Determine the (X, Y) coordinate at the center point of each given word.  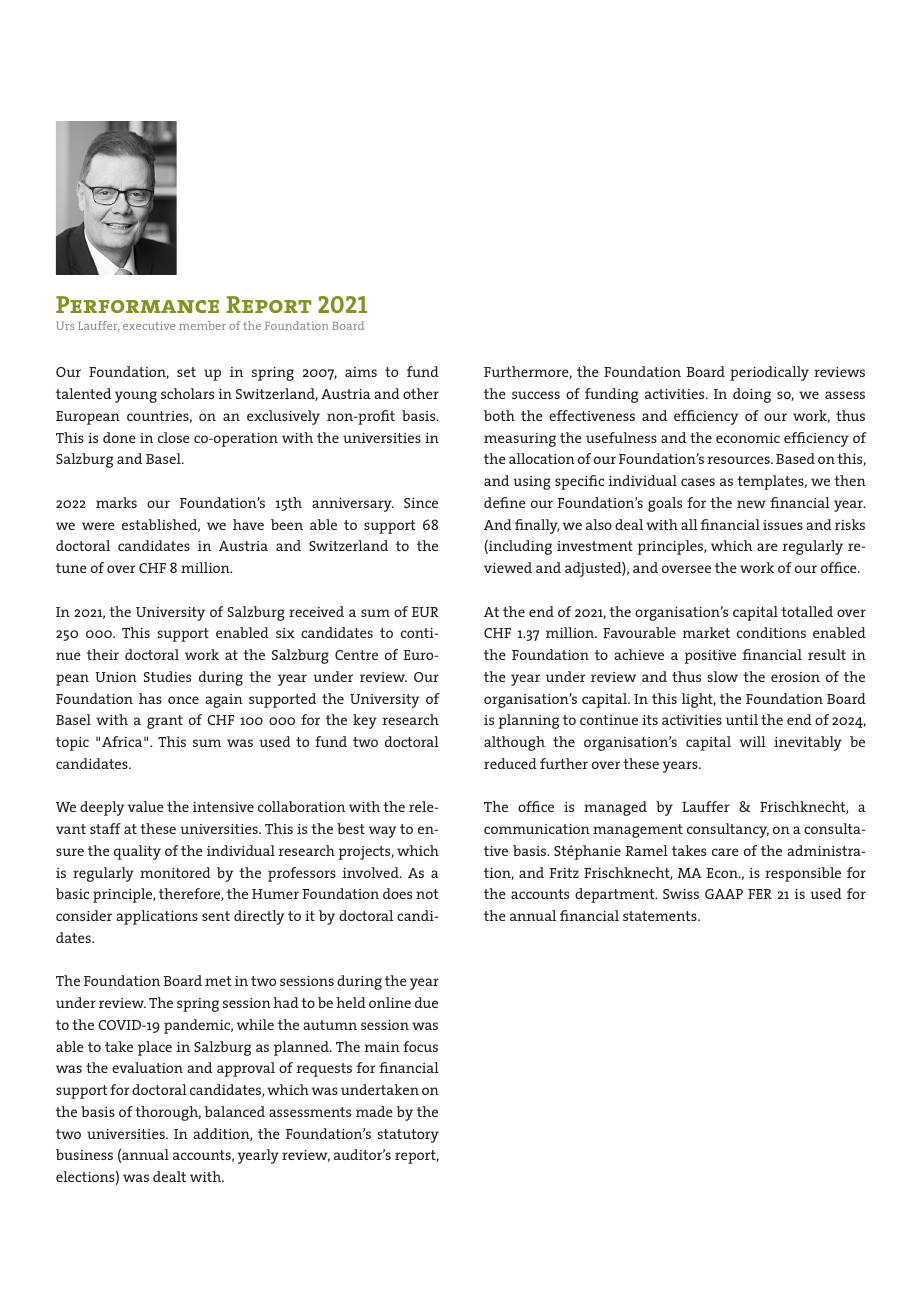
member (202, 325)
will (753, 741)
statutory (408, 1136)
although (514, 743)
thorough (168, 1113)
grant (165, 722)
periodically (769, 373)
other (421, 393)
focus (420, 1046)
